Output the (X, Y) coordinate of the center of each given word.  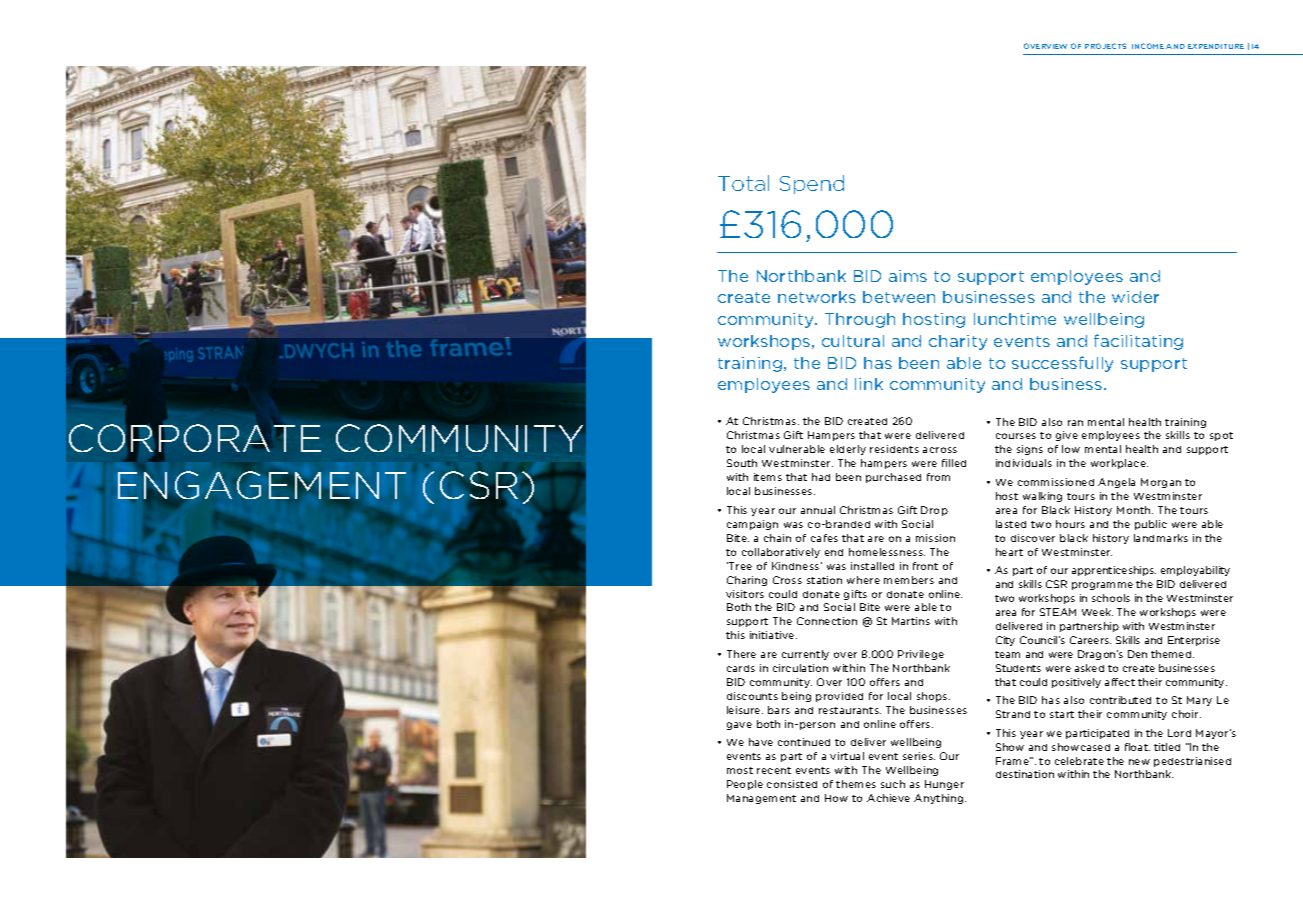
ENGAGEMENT (262, 485)
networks (817, 297)
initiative (773, 635)
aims (908, 276)
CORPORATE (195, 438)
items (768, 477)
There (741, 654)
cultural (853, 341)
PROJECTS (1105, 46)
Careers (1090, 640)
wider (1135, 297)
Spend (812, 184)
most (740, 770)
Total (743, 183)
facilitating (1138, 342)
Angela (1116, 483)
